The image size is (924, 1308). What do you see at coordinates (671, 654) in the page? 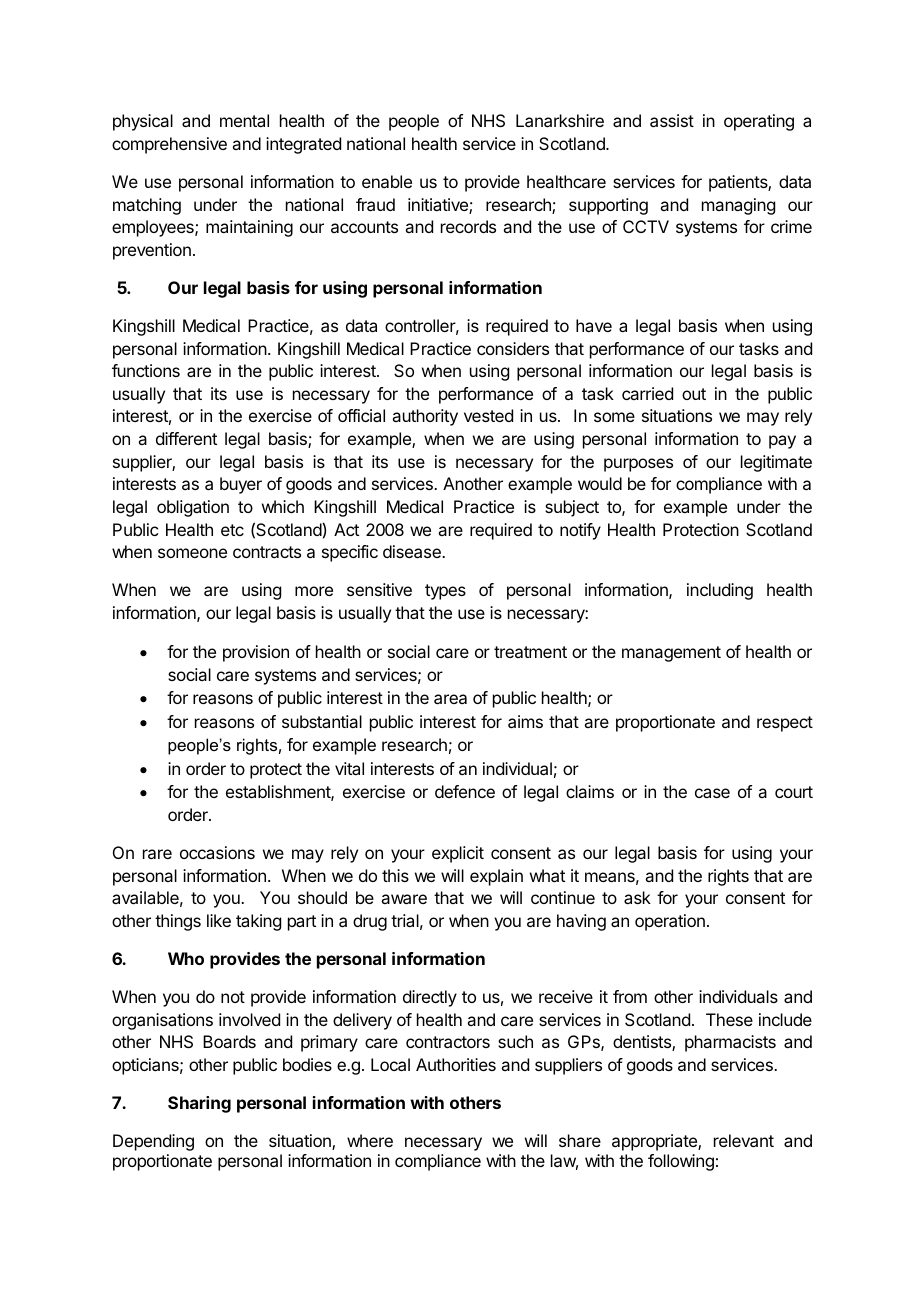
I see `management` at bounding box center [671, 654].
